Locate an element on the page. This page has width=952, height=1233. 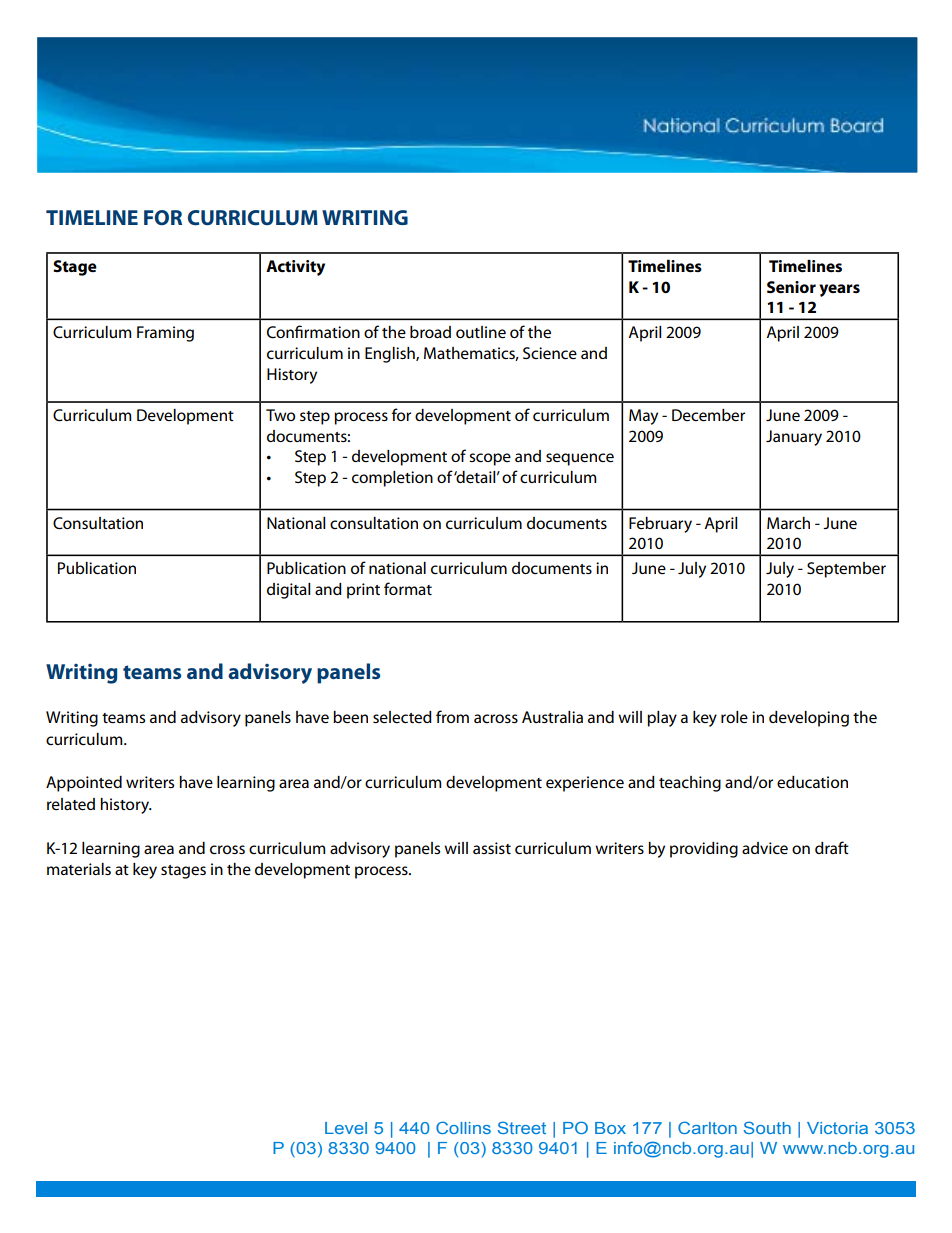
role is located at coordinates (734, 717).
